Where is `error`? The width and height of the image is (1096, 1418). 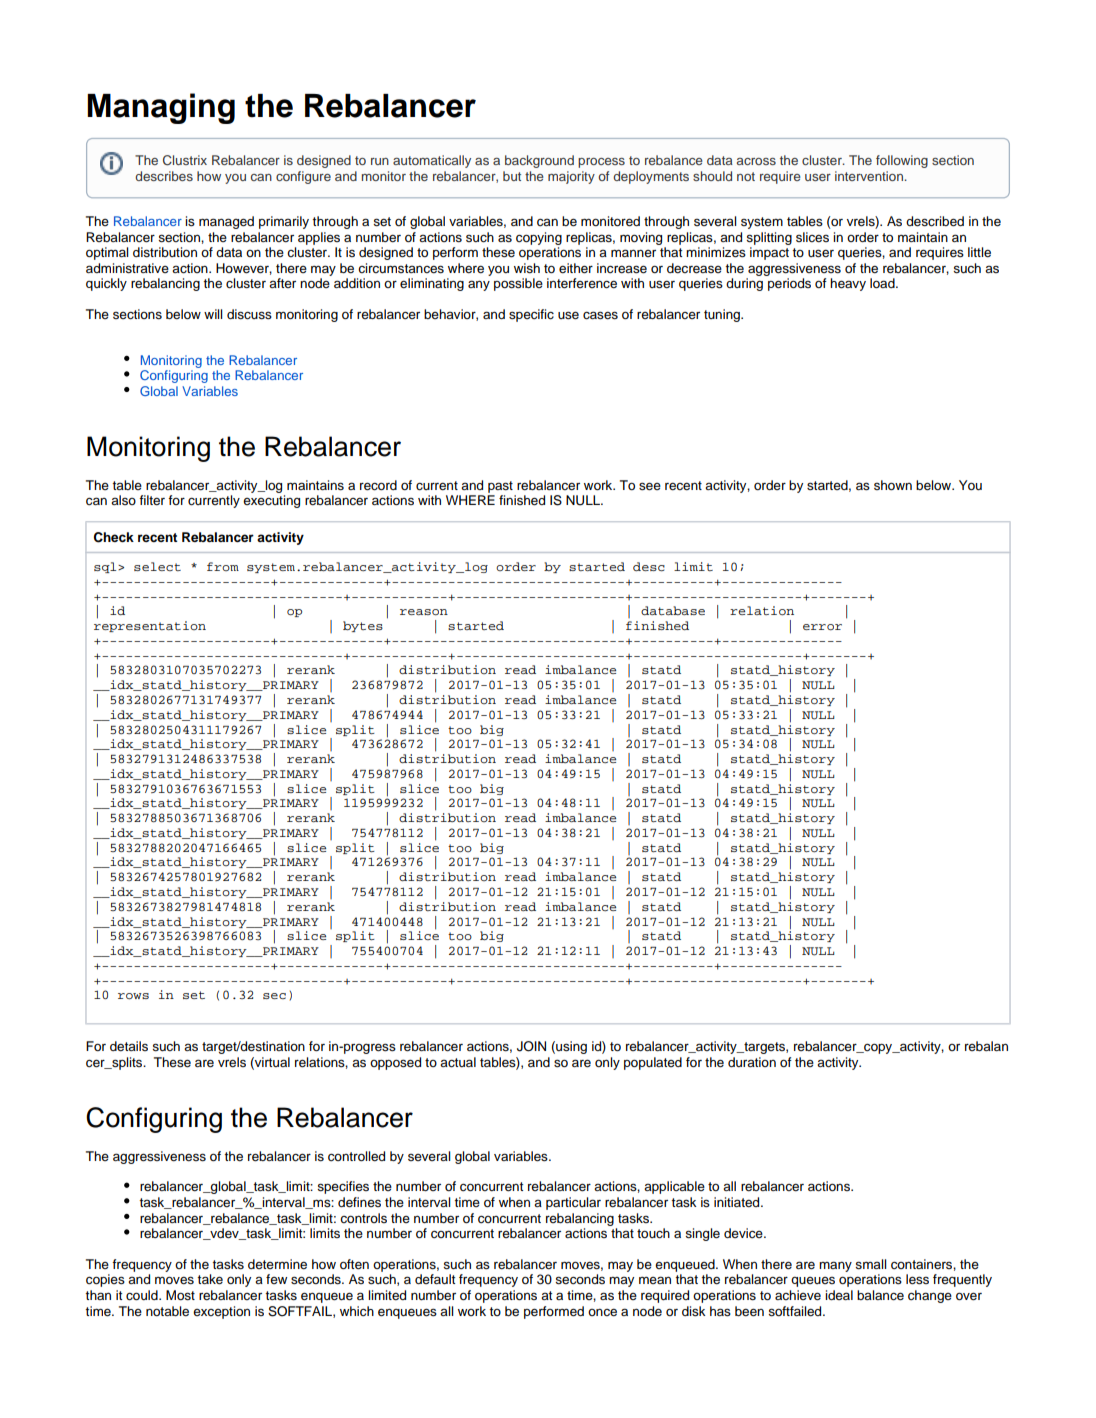
error is located at coordinates (822, 627).
